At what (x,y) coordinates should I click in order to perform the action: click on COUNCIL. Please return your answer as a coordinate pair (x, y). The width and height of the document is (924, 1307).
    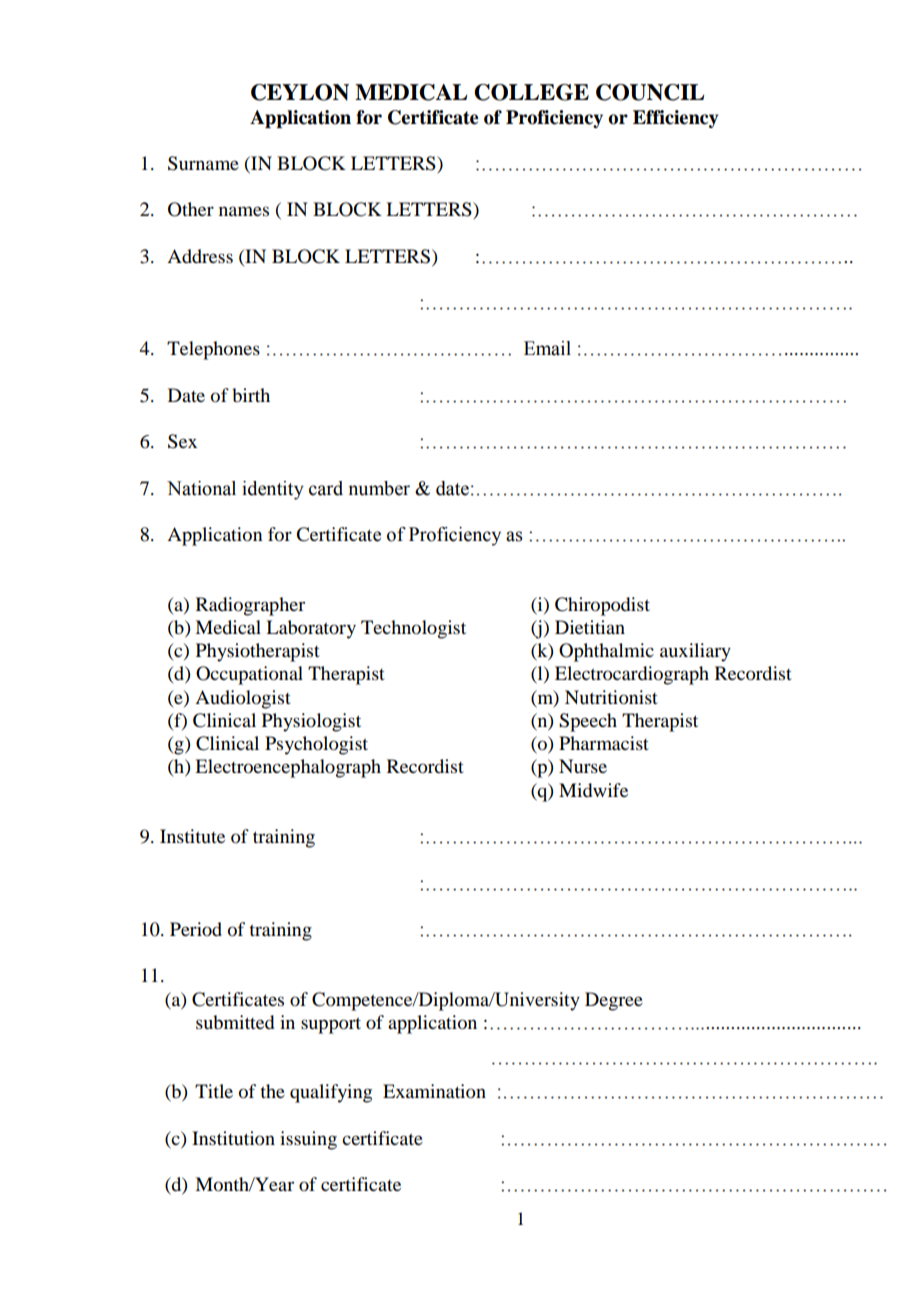
    Looking at the image, I should click on (650, 92).
